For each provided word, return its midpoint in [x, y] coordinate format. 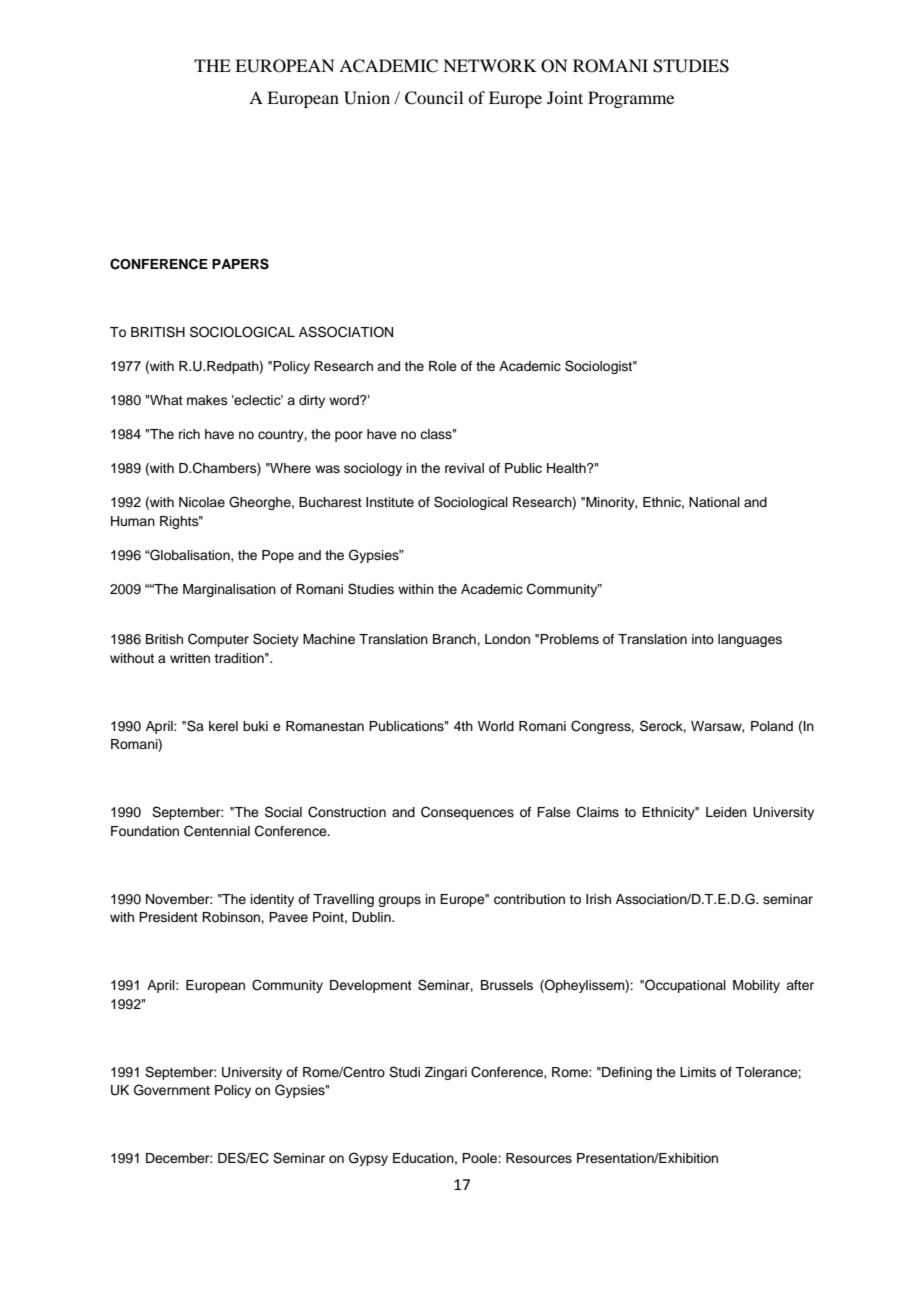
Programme [631, 99]
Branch [455, 639]
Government [172, 1090]
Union [367, 98]
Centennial [217, 831]
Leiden [726, 812]
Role [443, 366]
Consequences [467, 813]
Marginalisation [229, 590]
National [714, 502]
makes [207, 400]
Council [434, 98]
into [703, 639]
